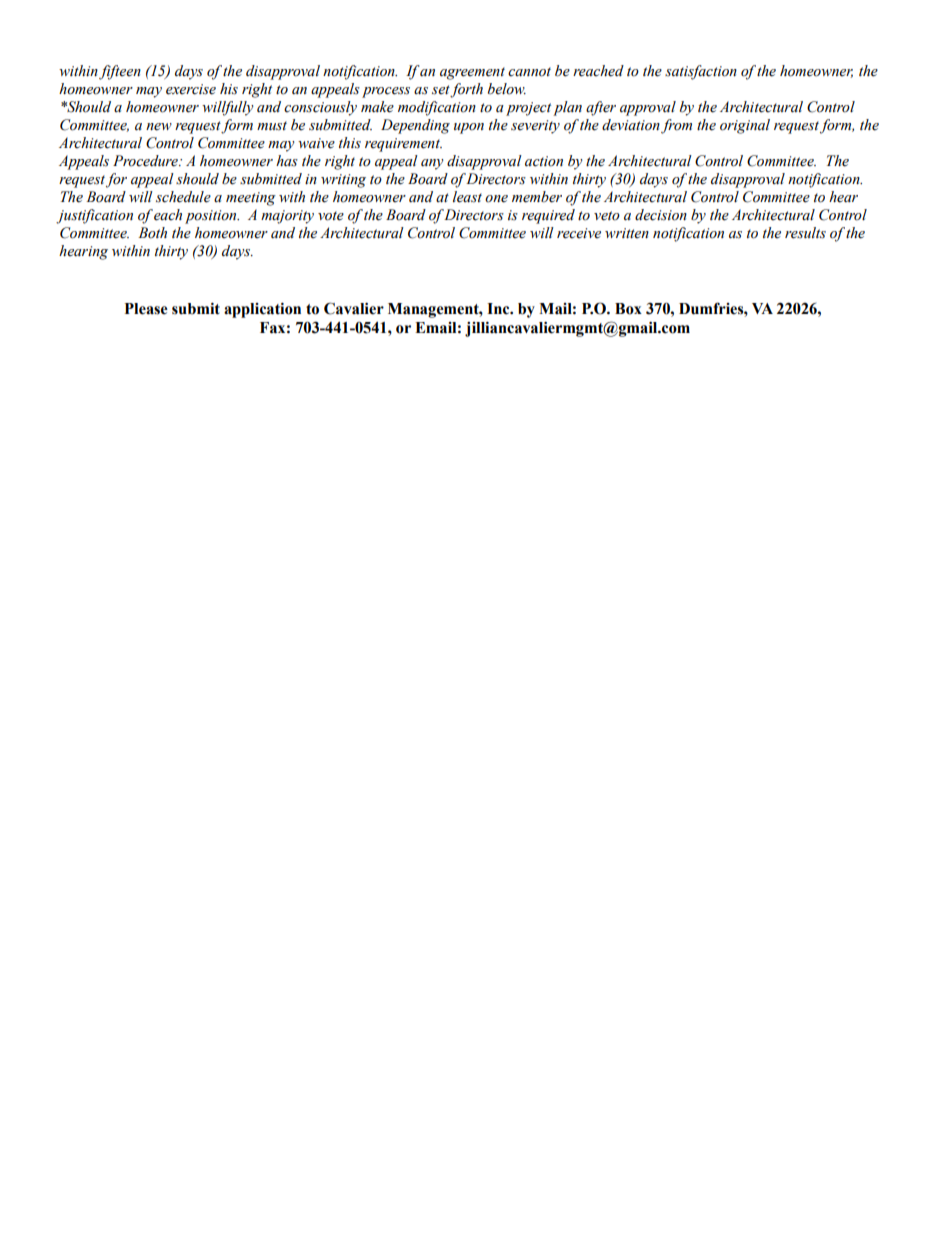  Describe the element at coordinates (152, 233) in the screenshot. I see `Both` at that location.
